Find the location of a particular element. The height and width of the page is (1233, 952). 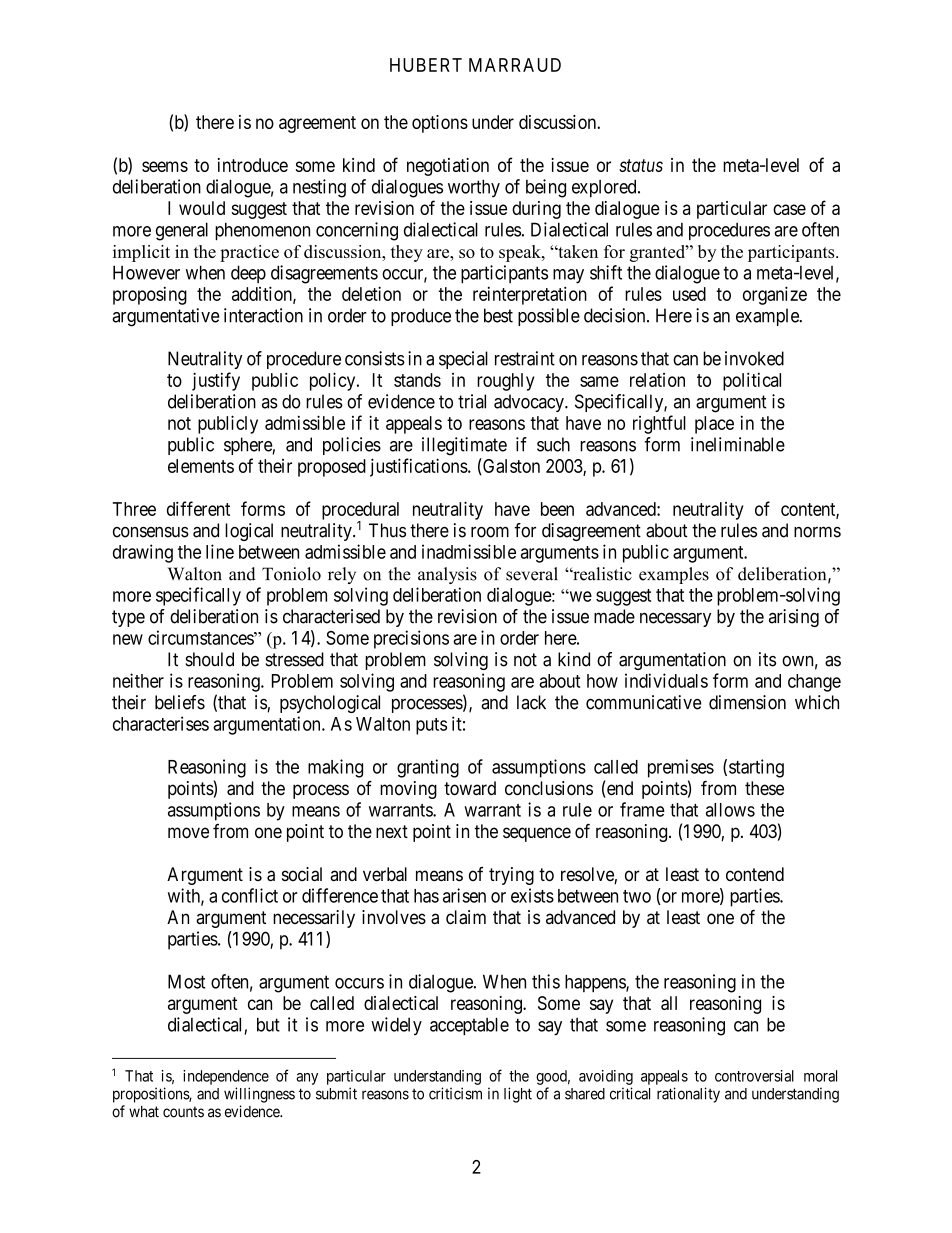

toward is located at coordinates (470, 788).
